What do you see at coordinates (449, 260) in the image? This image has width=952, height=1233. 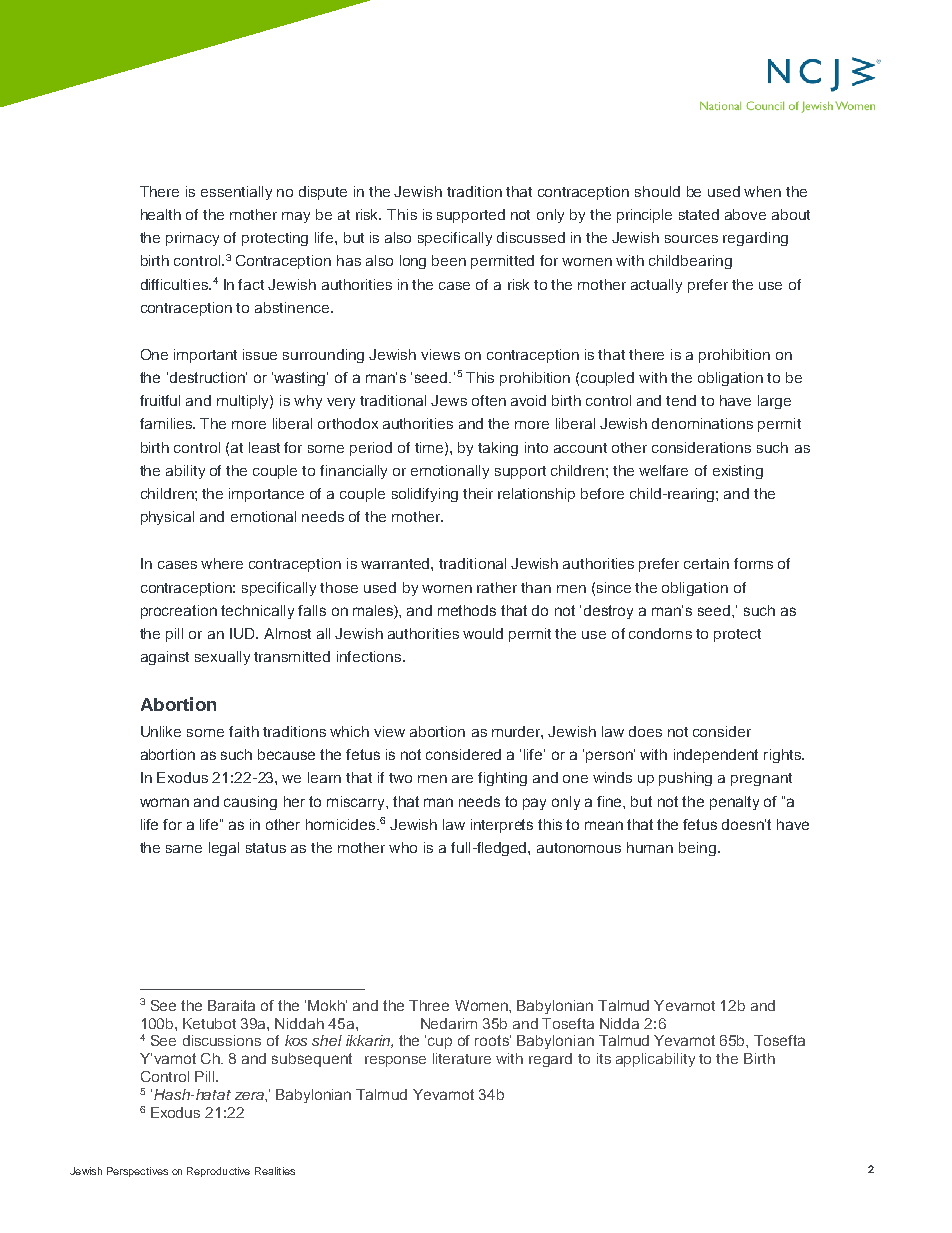 I see `been` at bounding box center [449, 260].
